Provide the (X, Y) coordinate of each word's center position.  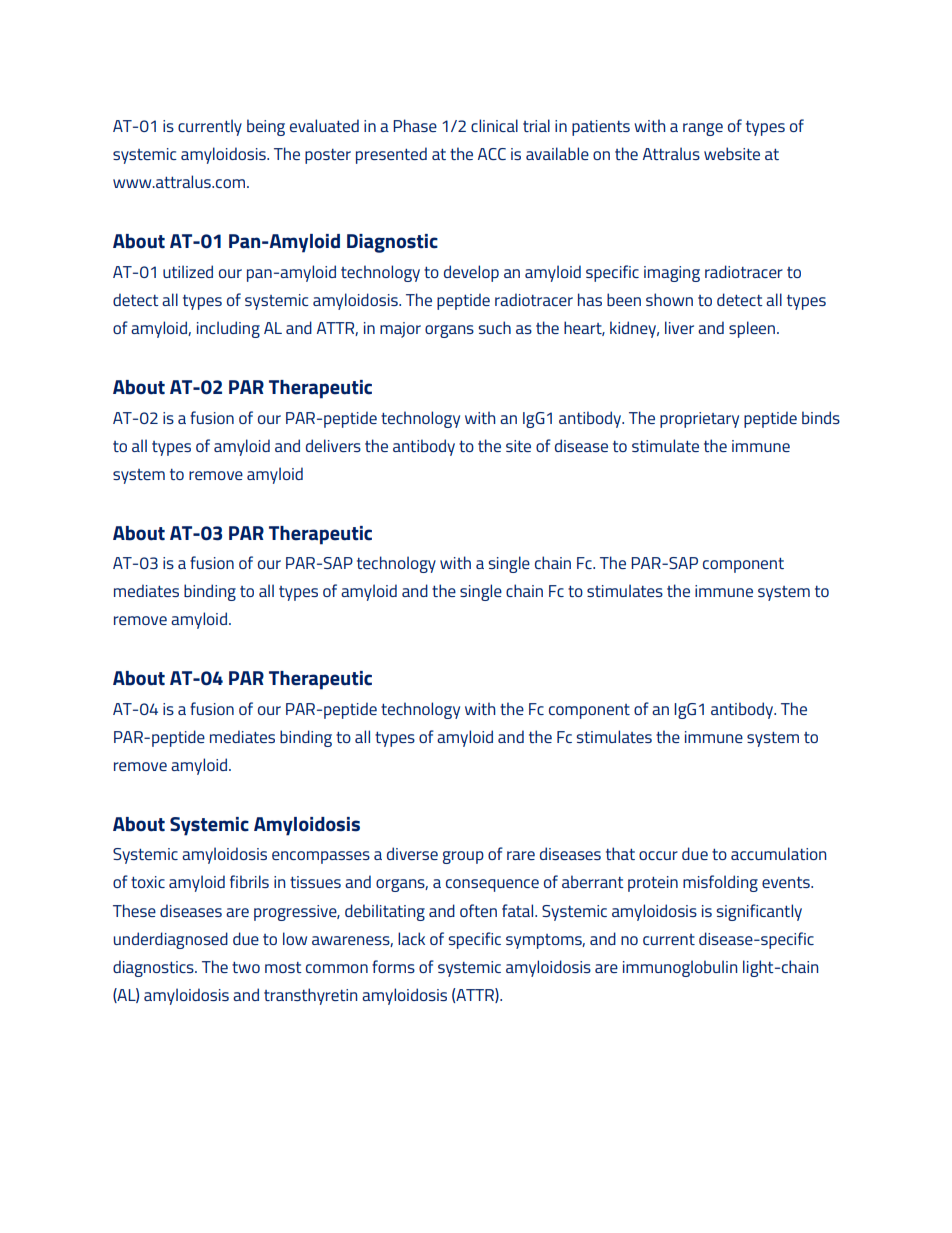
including (228, 329)
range (703, 129)
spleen (753, 329)
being (266, 127)
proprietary (699, 420)
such (494, 327)
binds (821, 417)
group (463, 857)
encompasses (321, 857)
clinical (494, 125)
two (246, 967)
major (400, 330)
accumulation (778, 853)
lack (411, 938)
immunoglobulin (680, 968)
